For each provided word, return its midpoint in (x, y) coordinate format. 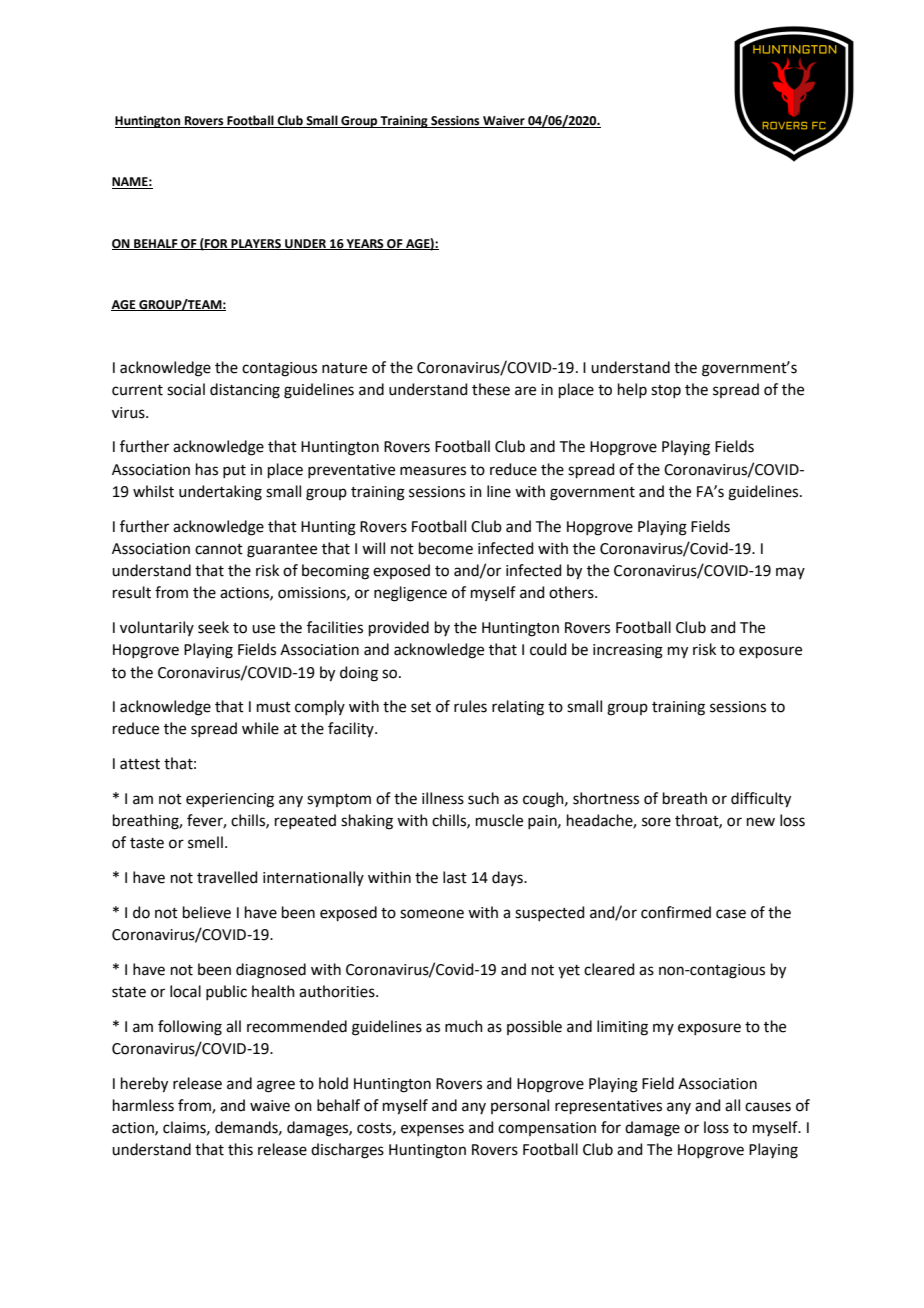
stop (666, 391)
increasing (628, 651)
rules (470, 706)
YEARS (365, 244)
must (274, 707)
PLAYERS (256, 244)
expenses (432, 1130)
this (240, 1149)
